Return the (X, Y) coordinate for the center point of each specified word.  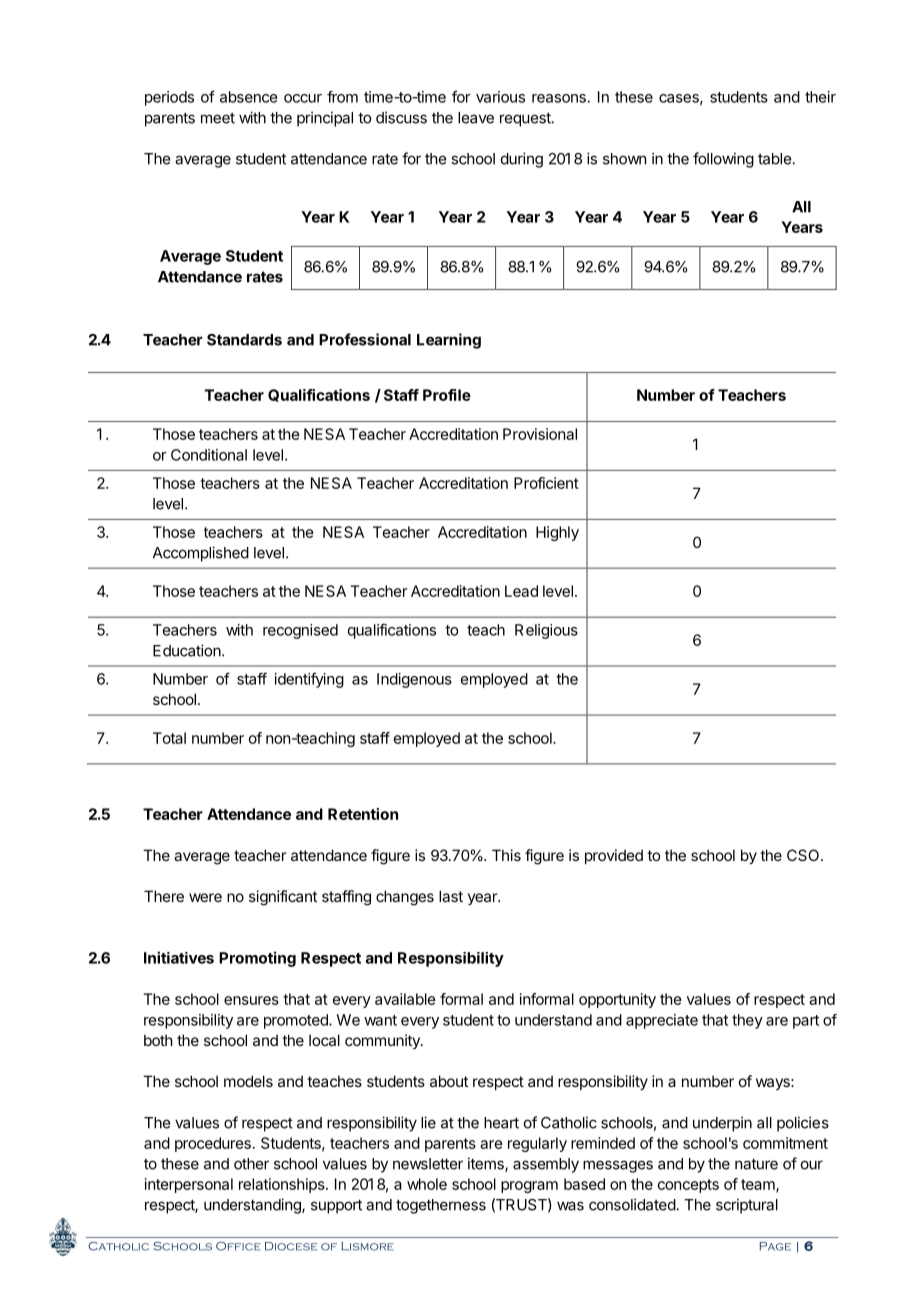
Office (238, 1246)
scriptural (747, 1206)
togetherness (441, 1206)
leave (476, 118)
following (723, 160)
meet (218, 118)
